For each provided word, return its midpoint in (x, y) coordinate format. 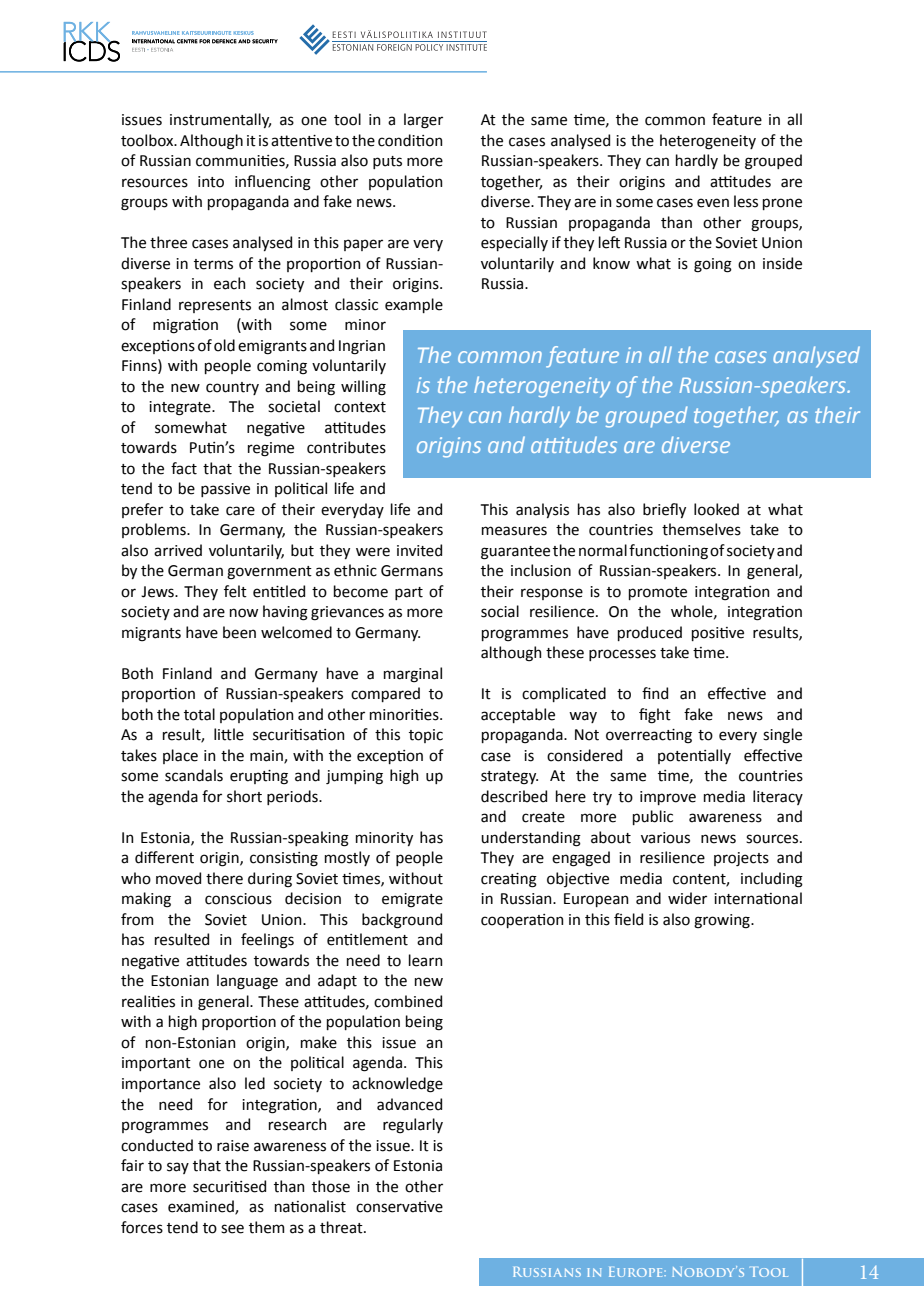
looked (716, 509)
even (713, 203)
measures (514, 531)
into (211, 182)
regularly (413, 1126)
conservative (399, 1207)
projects (741, 859)
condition (410, 140)
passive (225, 490)
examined (202, 1207)
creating (509, 880)
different (164, 857)
